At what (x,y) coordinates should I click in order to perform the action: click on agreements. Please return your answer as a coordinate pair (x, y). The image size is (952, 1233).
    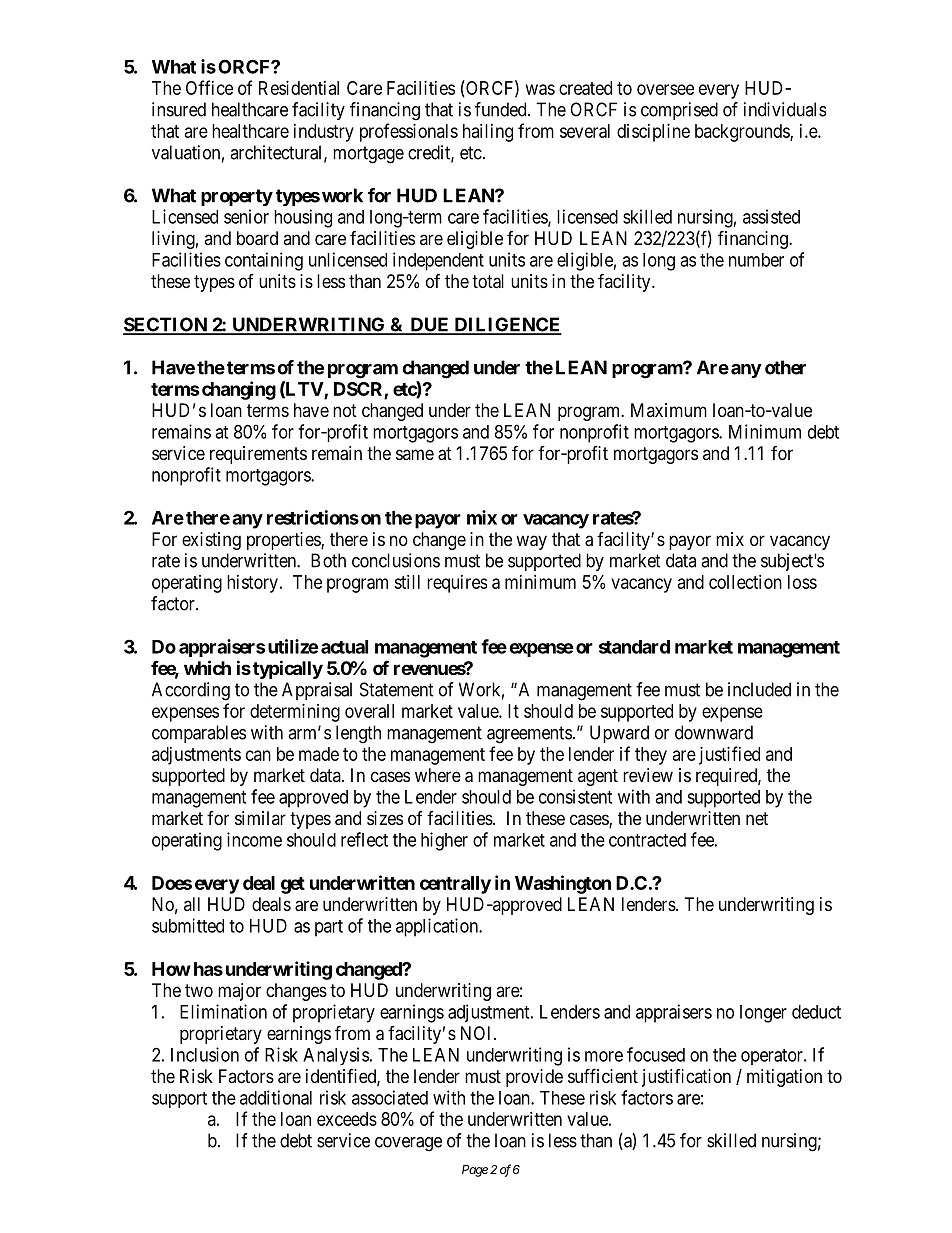
    Looking at the image, I should click on (529, 735).
